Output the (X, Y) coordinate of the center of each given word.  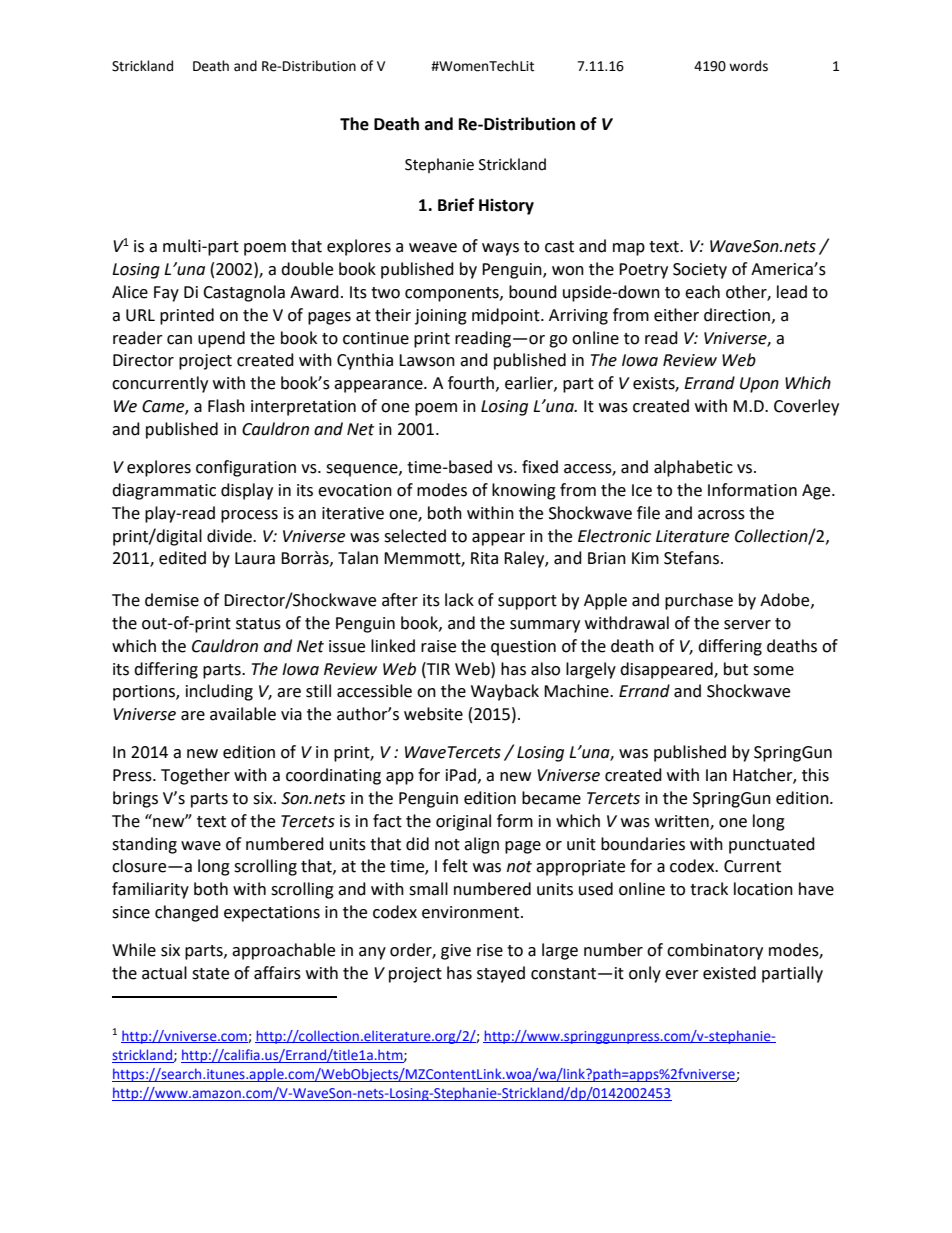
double (307, 269)
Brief (456, 205)
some (773, 671)
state (210, 974)
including (219, 692)
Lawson (427, 360)
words (748, 66)
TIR (437, 668)
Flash (226, 406)
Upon (759, 385)
